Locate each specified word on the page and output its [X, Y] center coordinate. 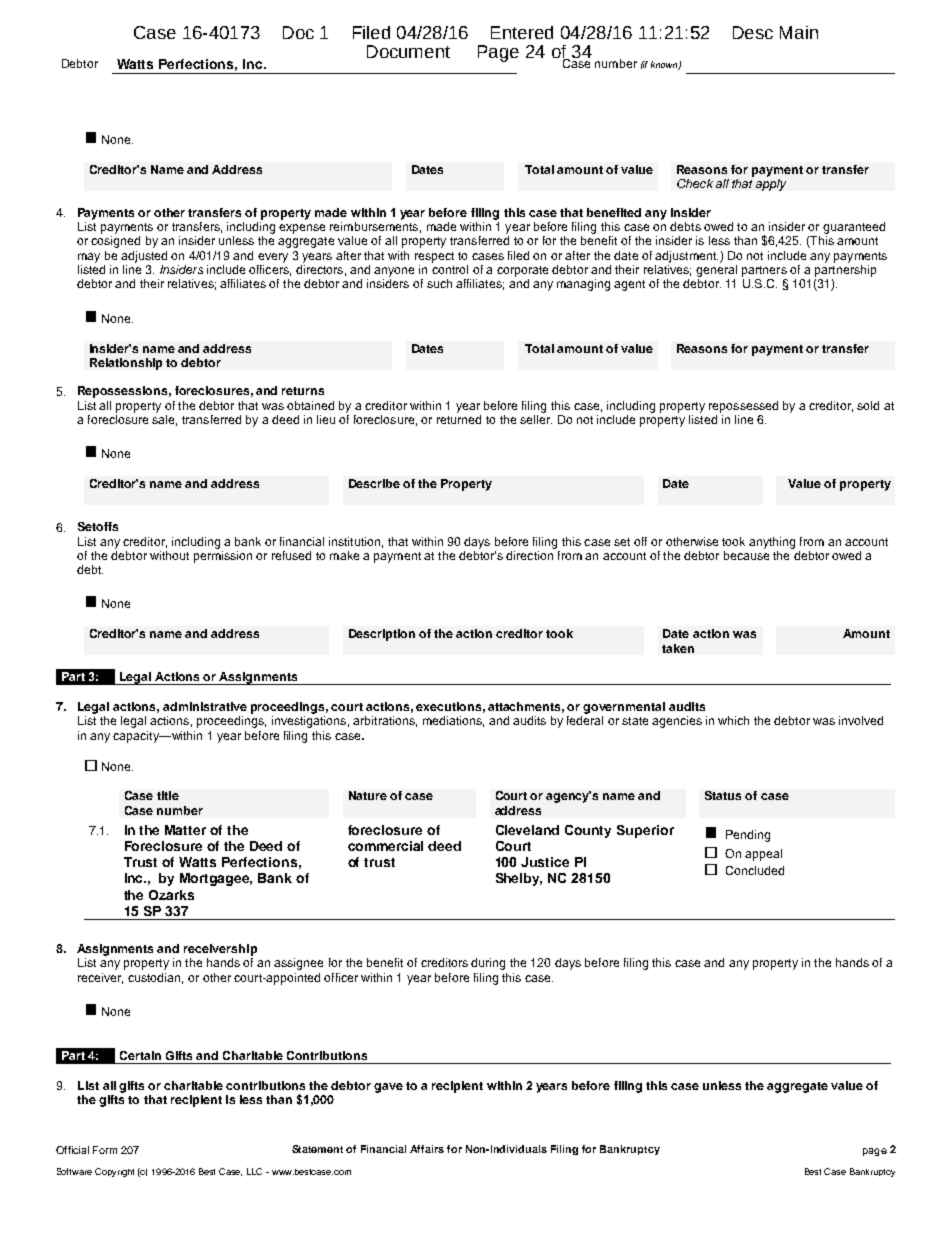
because [746, 554]
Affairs [427, 1149]
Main [799, 32]
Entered [522, 32]
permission [223, 555]
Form [105, 1150]
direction [530, 554]
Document [408, 51]
